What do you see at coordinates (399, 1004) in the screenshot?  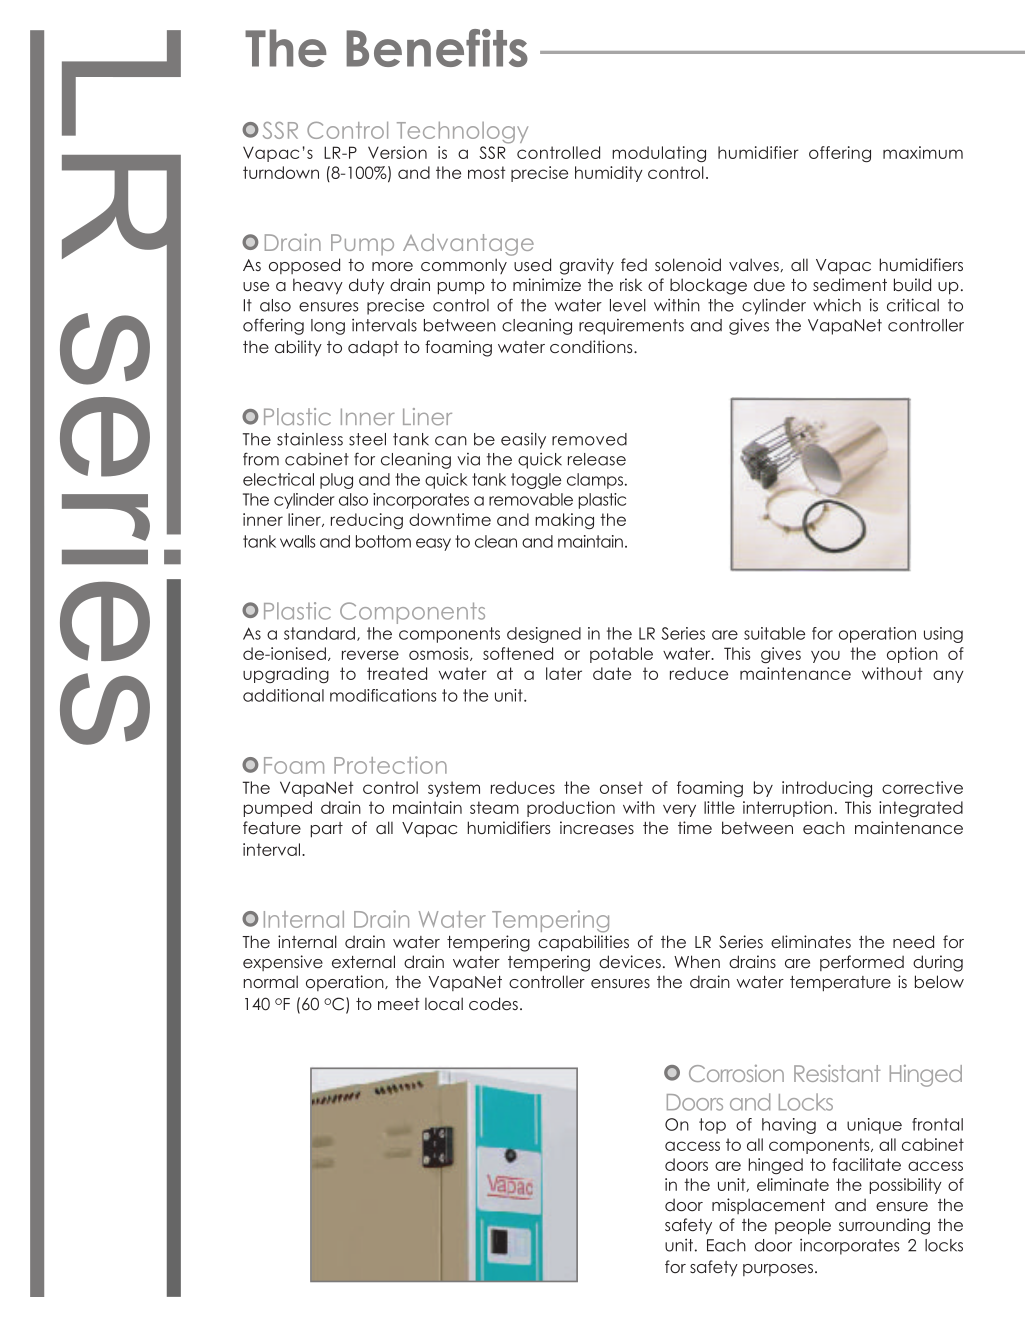 I see `meet` at bounding box center [399, 1004].
